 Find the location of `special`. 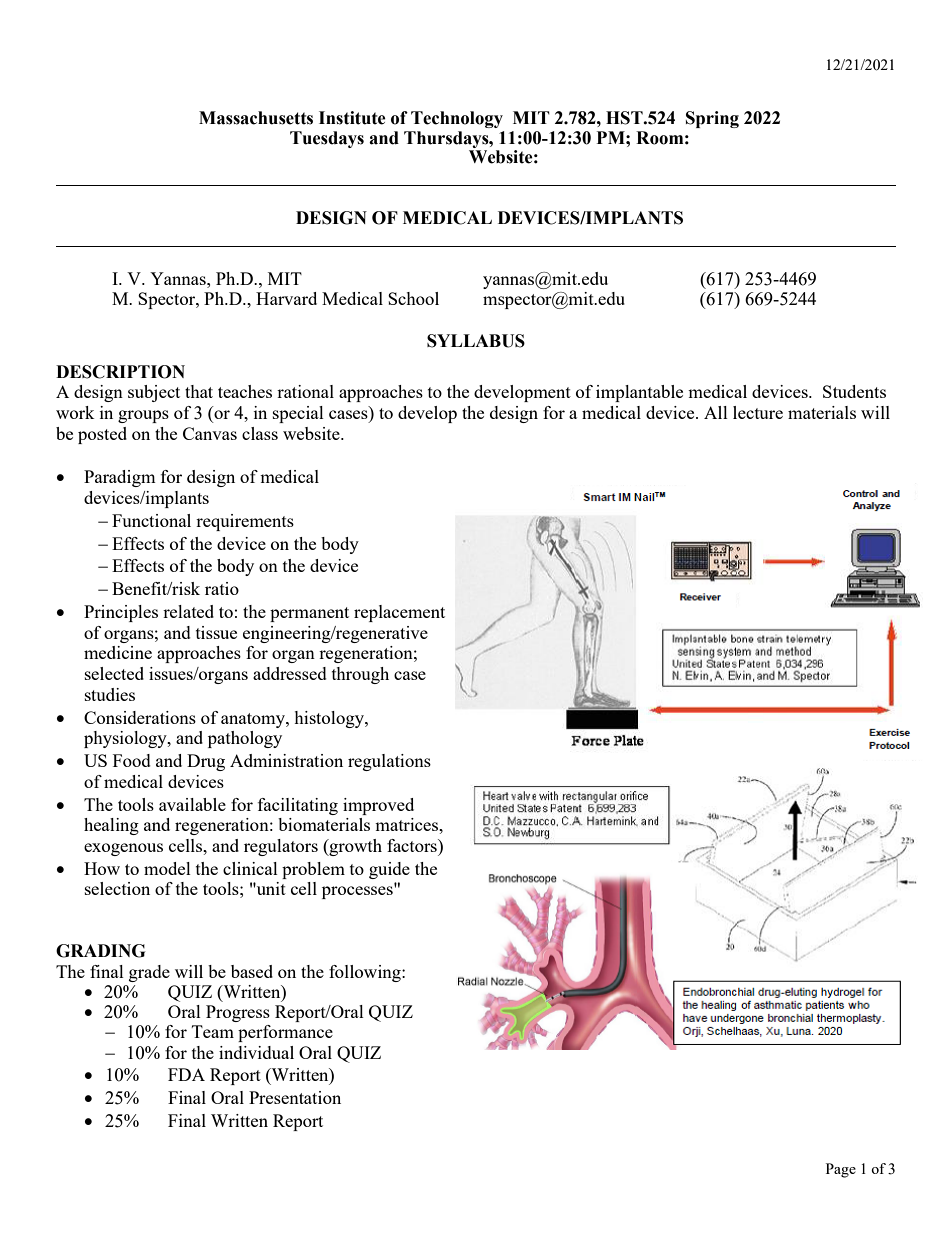

special is located at coordinates (298, 414).
